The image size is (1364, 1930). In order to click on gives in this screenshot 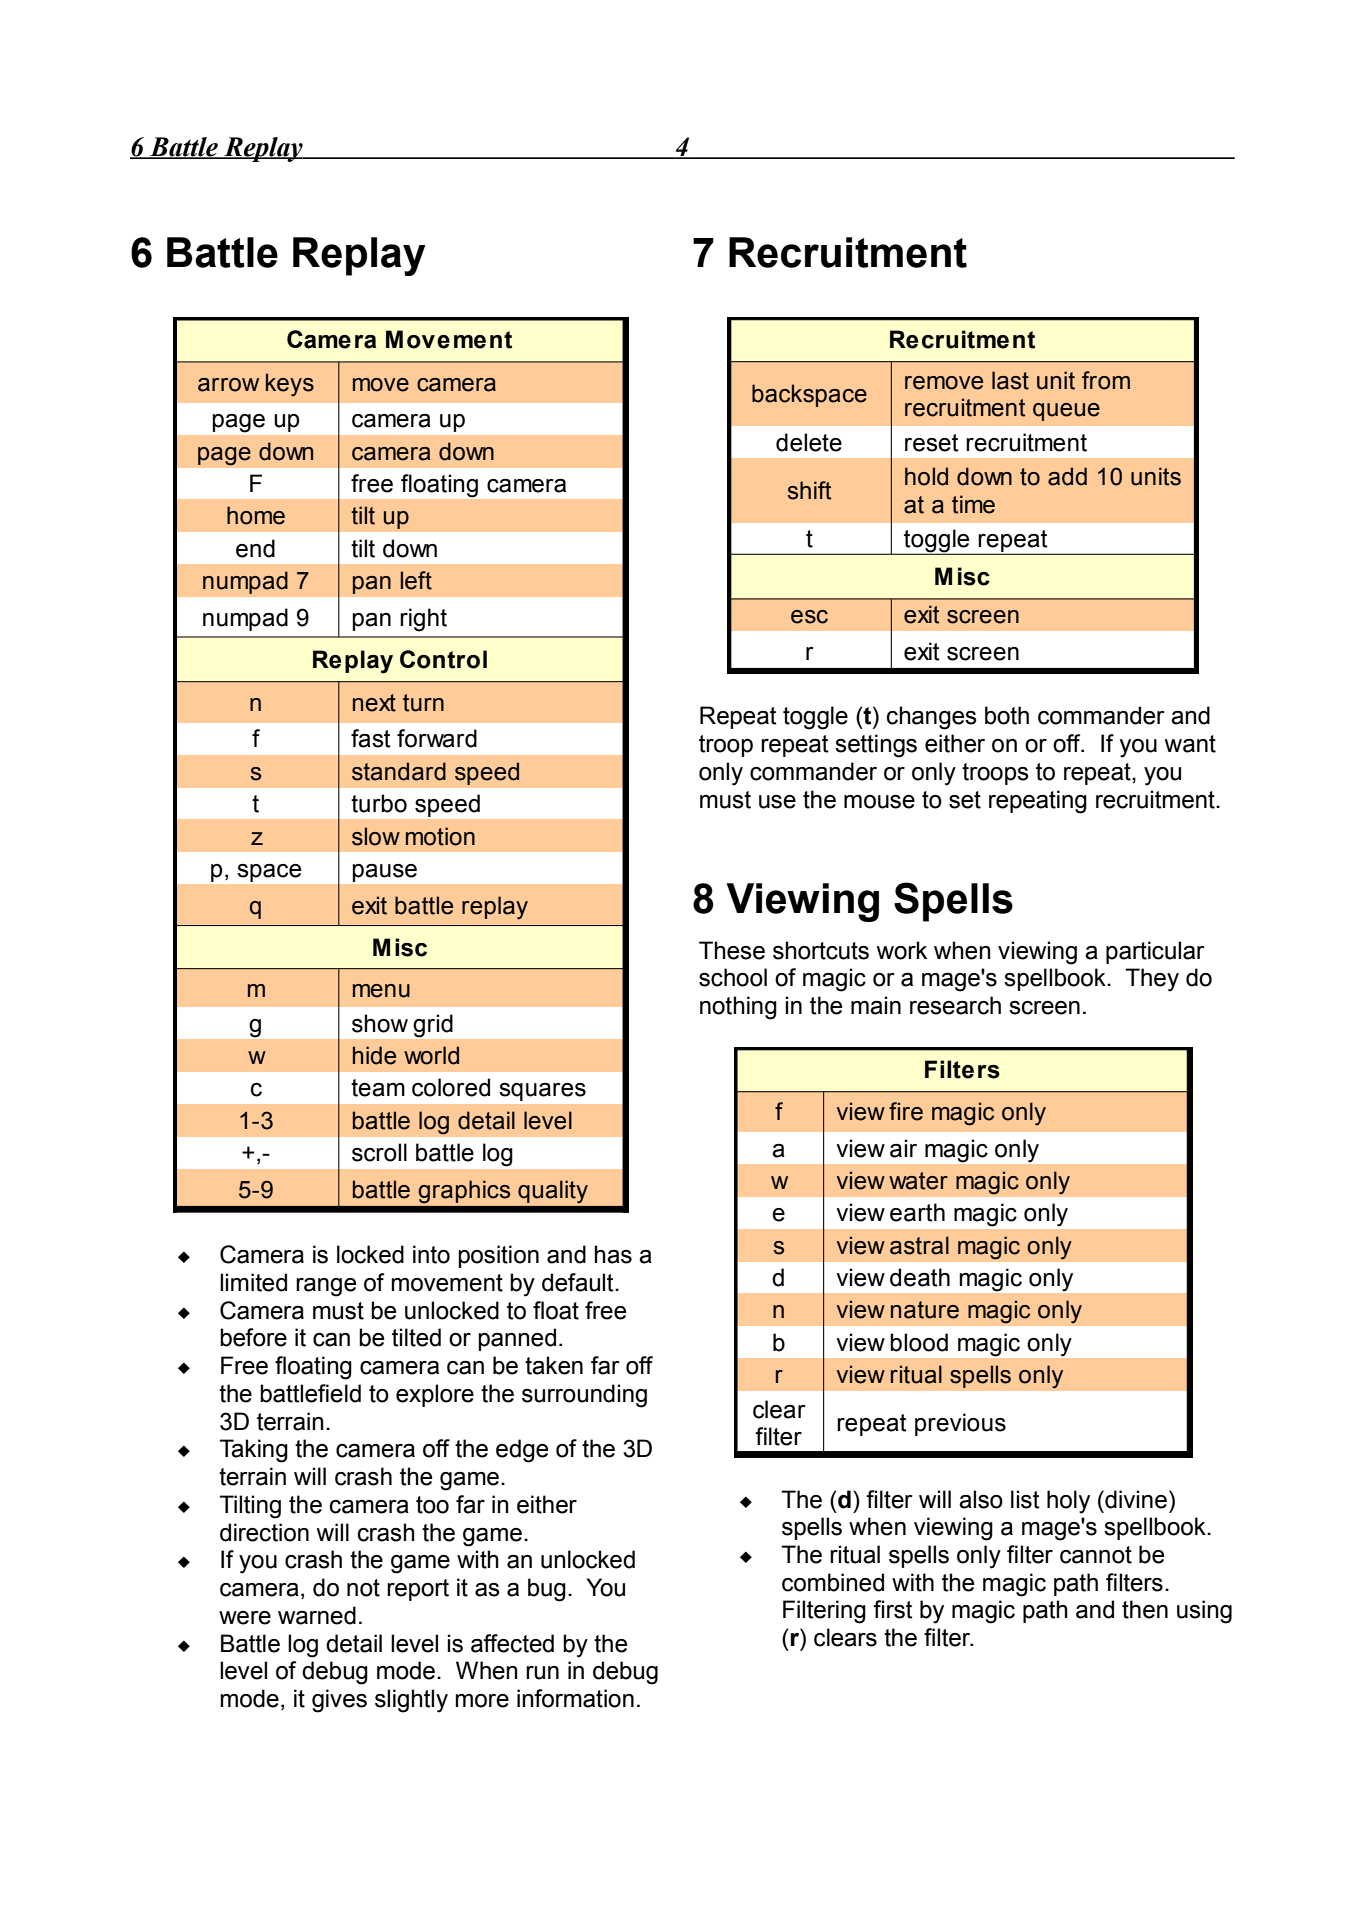, I will do `click(339, 1701)`.
